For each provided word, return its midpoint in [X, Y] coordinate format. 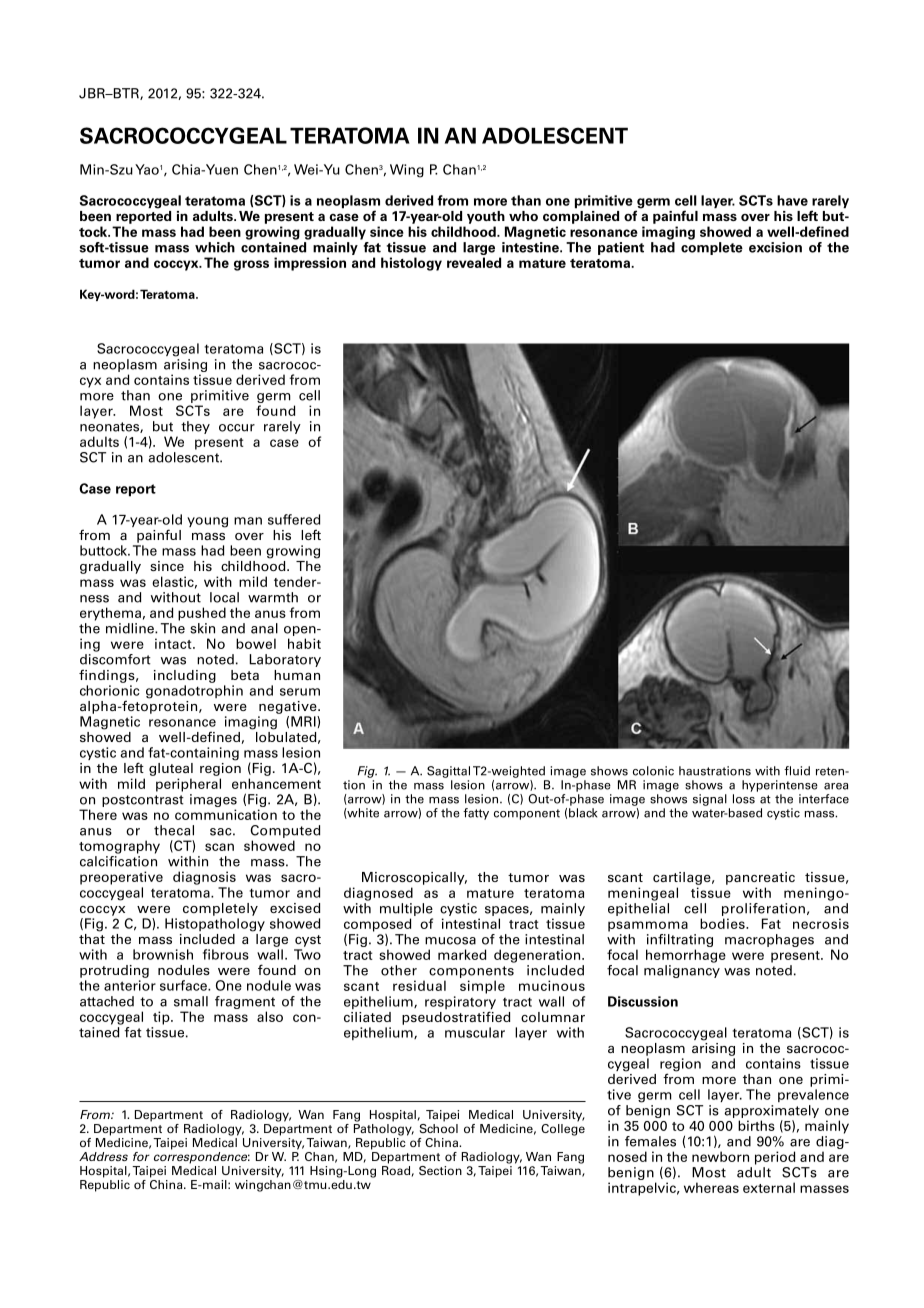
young [207, 522]
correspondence [202, 1158]
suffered [294, 519]
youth [486, 217]
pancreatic [760, 878]
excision [775, 247]
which [215, 247]
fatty [476, 814]
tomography [119, 847]
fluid [797, 771]
